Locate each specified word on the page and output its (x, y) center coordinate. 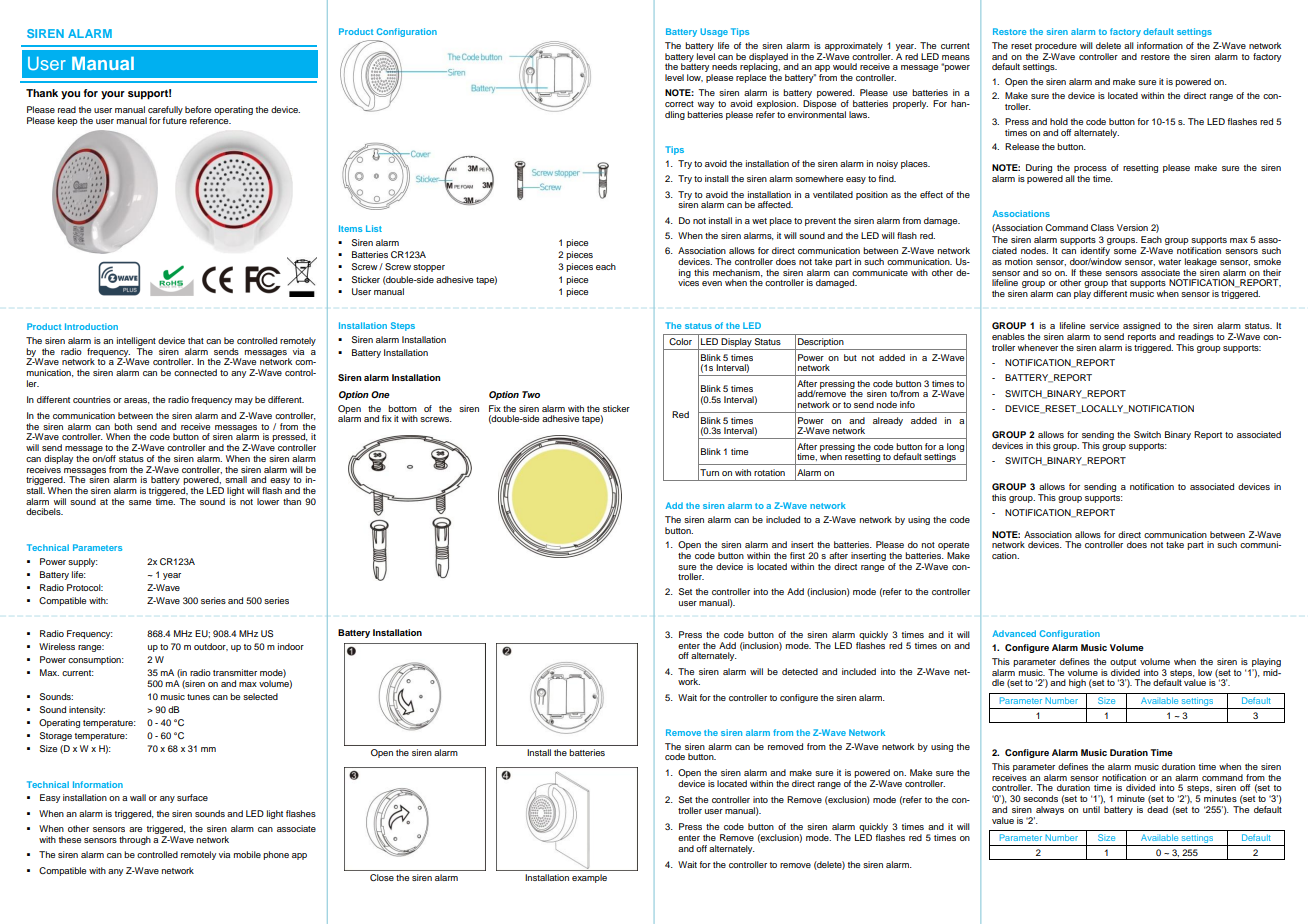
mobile (247, 854)
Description (821, 344)
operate (953, 547)
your (113, 95)
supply (83, 562)
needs (724, 66)
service (1104, 325)
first (797, 555)
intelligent (136, 341)
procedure (1056, 46)
